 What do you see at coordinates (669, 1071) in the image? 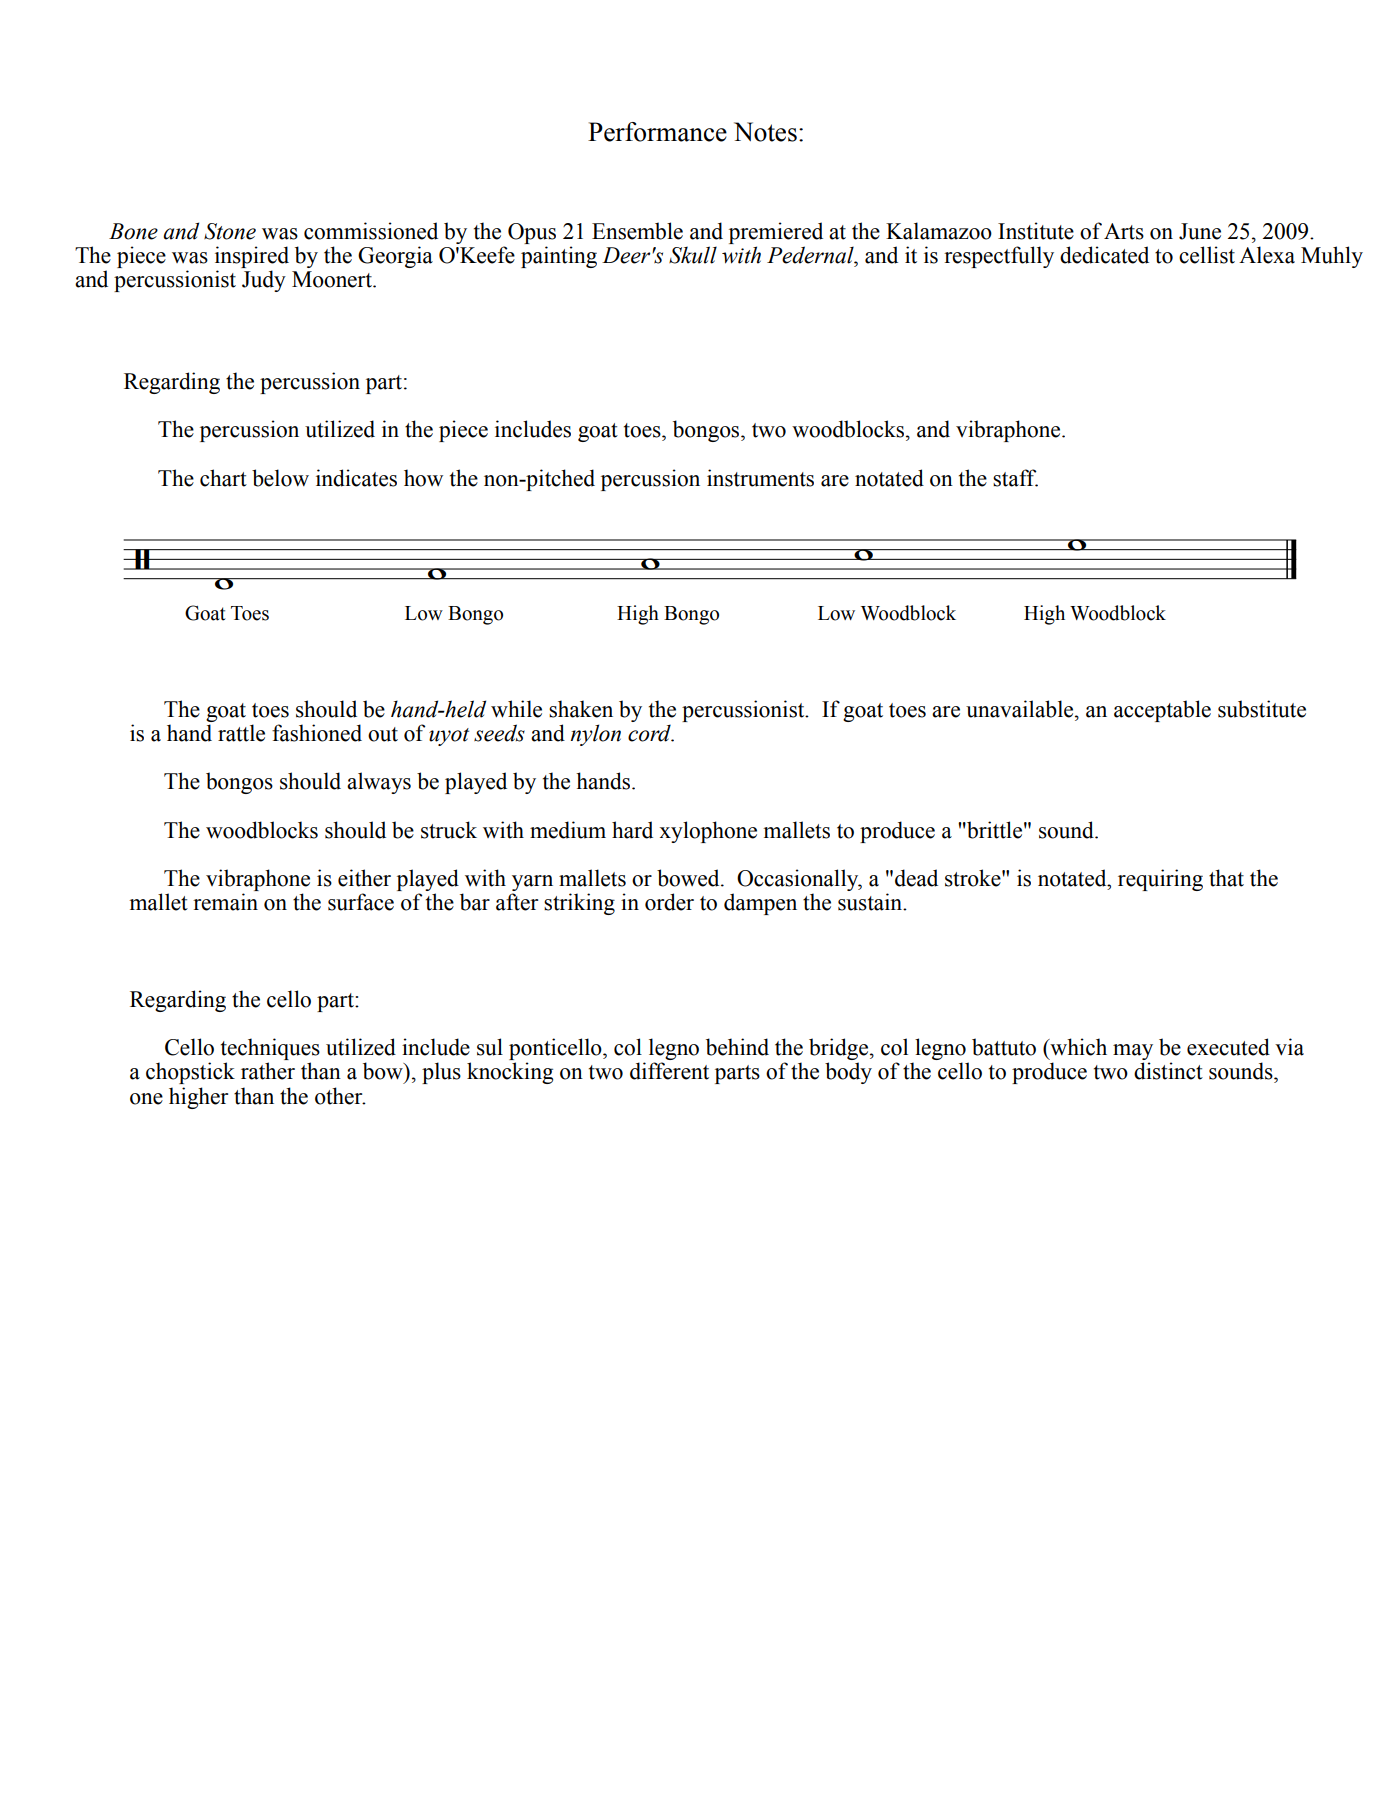
I see `different` at bounding box center [669, 1071].
